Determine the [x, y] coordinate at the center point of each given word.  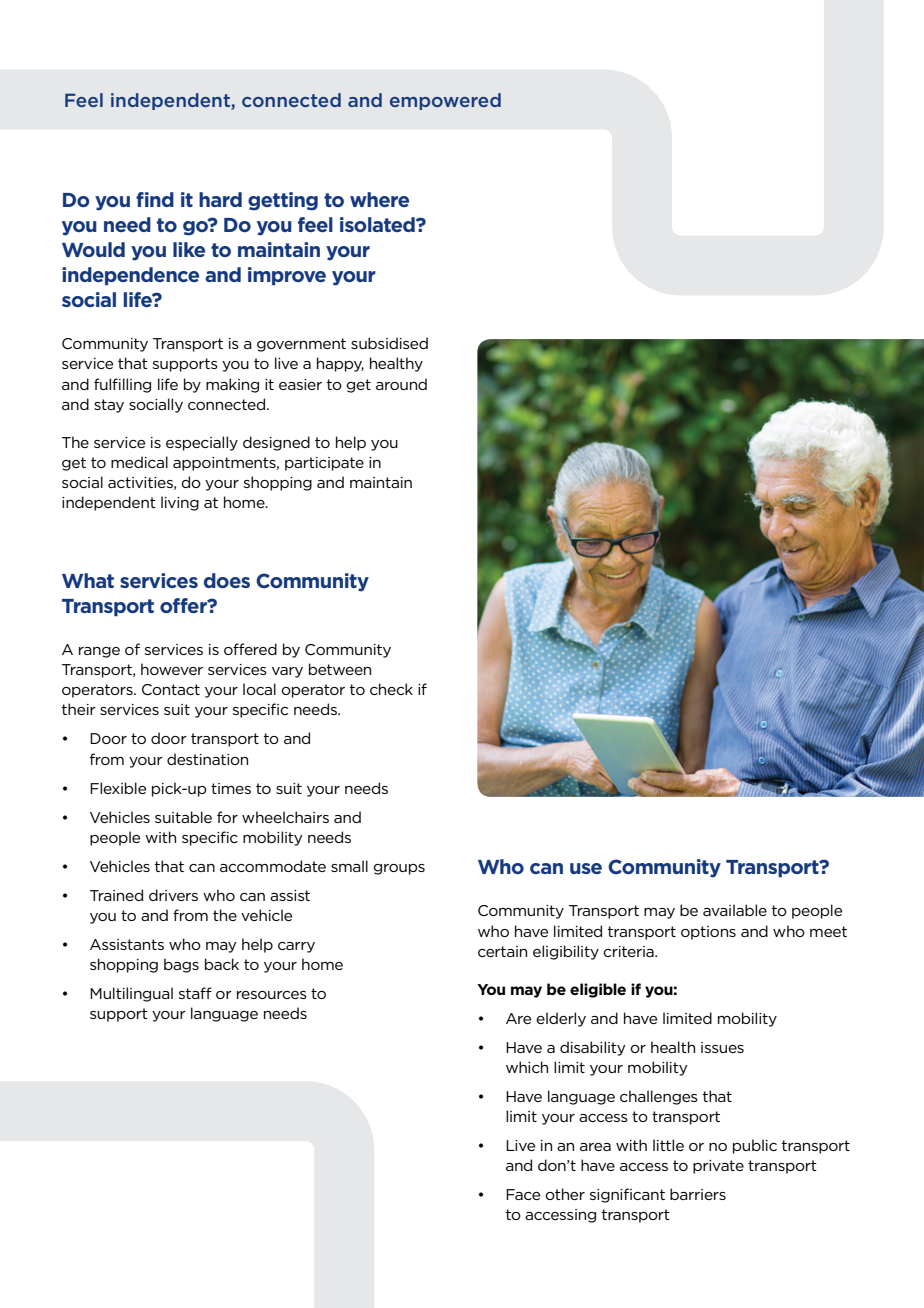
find [155, 199]
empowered [445, 101]
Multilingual [131, 994]
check [391, 689]
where [379, 199]
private [718, 1167]
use [586, 868]
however [172, 669]
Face [523, 1194]
